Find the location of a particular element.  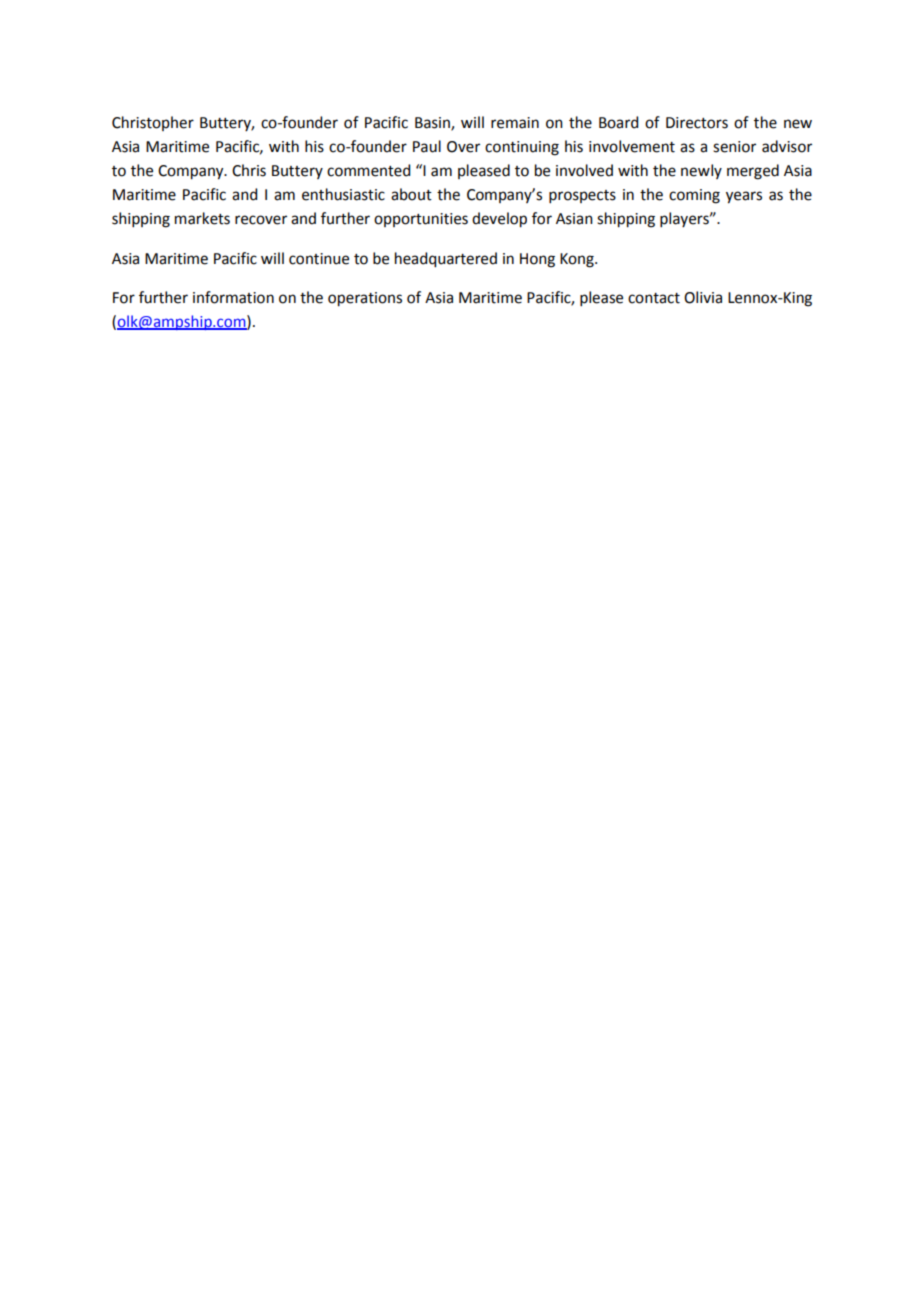

markets is located at coordinates (202, 218).
